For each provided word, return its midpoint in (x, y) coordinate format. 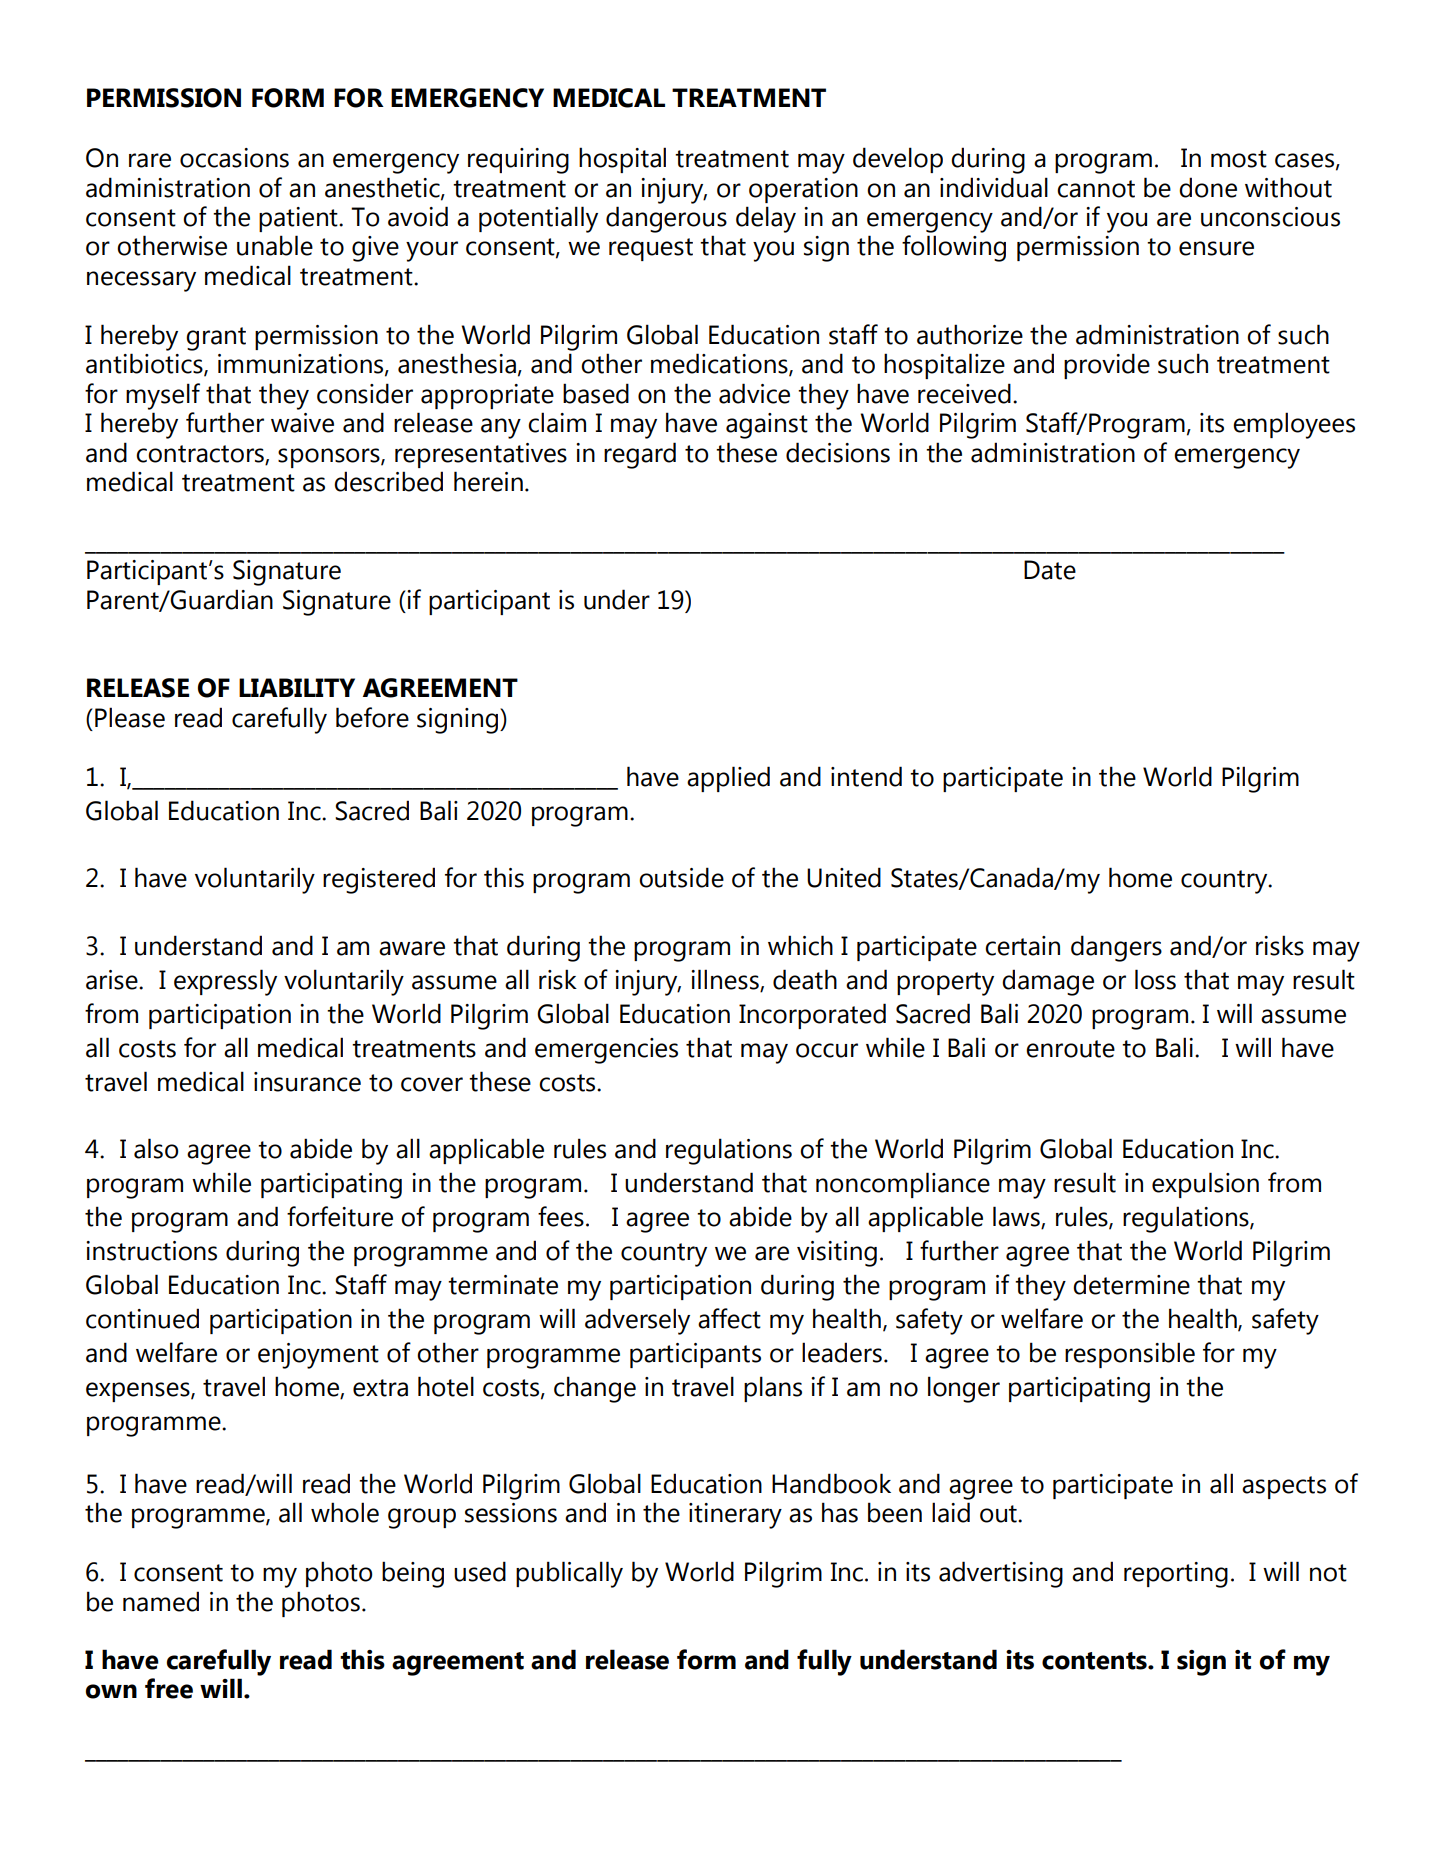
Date (1050, 570)
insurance (307, 1082)
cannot (1096, 189)
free (169, 1688)
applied (728, 779)
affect (729, 1318)
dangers (1116, 948)
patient (299, 219)
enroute (1070, 1049)
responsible (1130, 1355)
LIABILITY (297, 687)
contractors (201, 455)
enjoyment (318, 1356)
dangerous (666, 219)
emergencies (606, 1051)
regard (640, 455)
